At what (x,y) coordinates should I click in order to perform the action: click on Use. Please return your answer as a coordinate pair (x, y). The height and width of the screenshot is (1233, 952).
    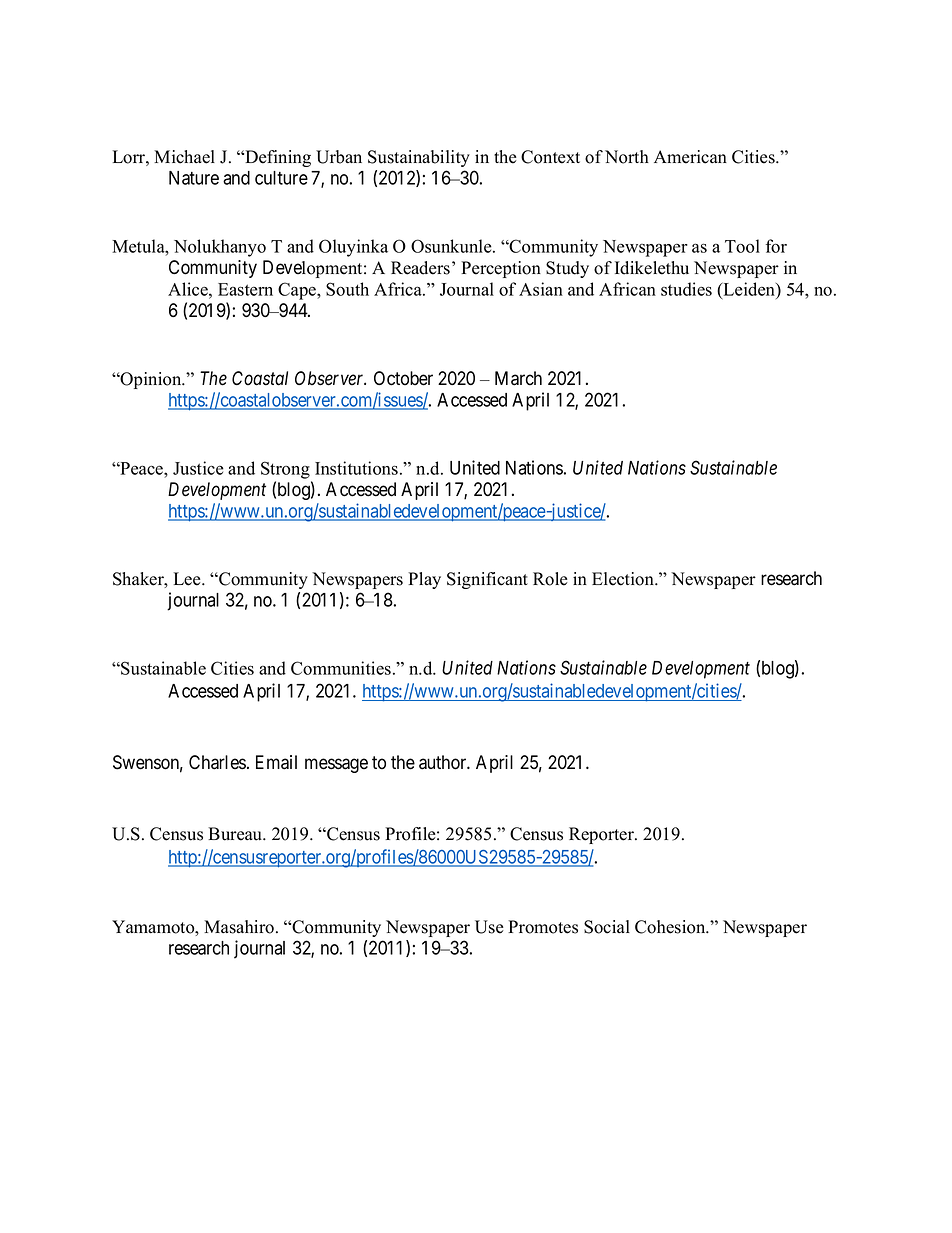
    Looking at the image, I should click on (489, 927).
